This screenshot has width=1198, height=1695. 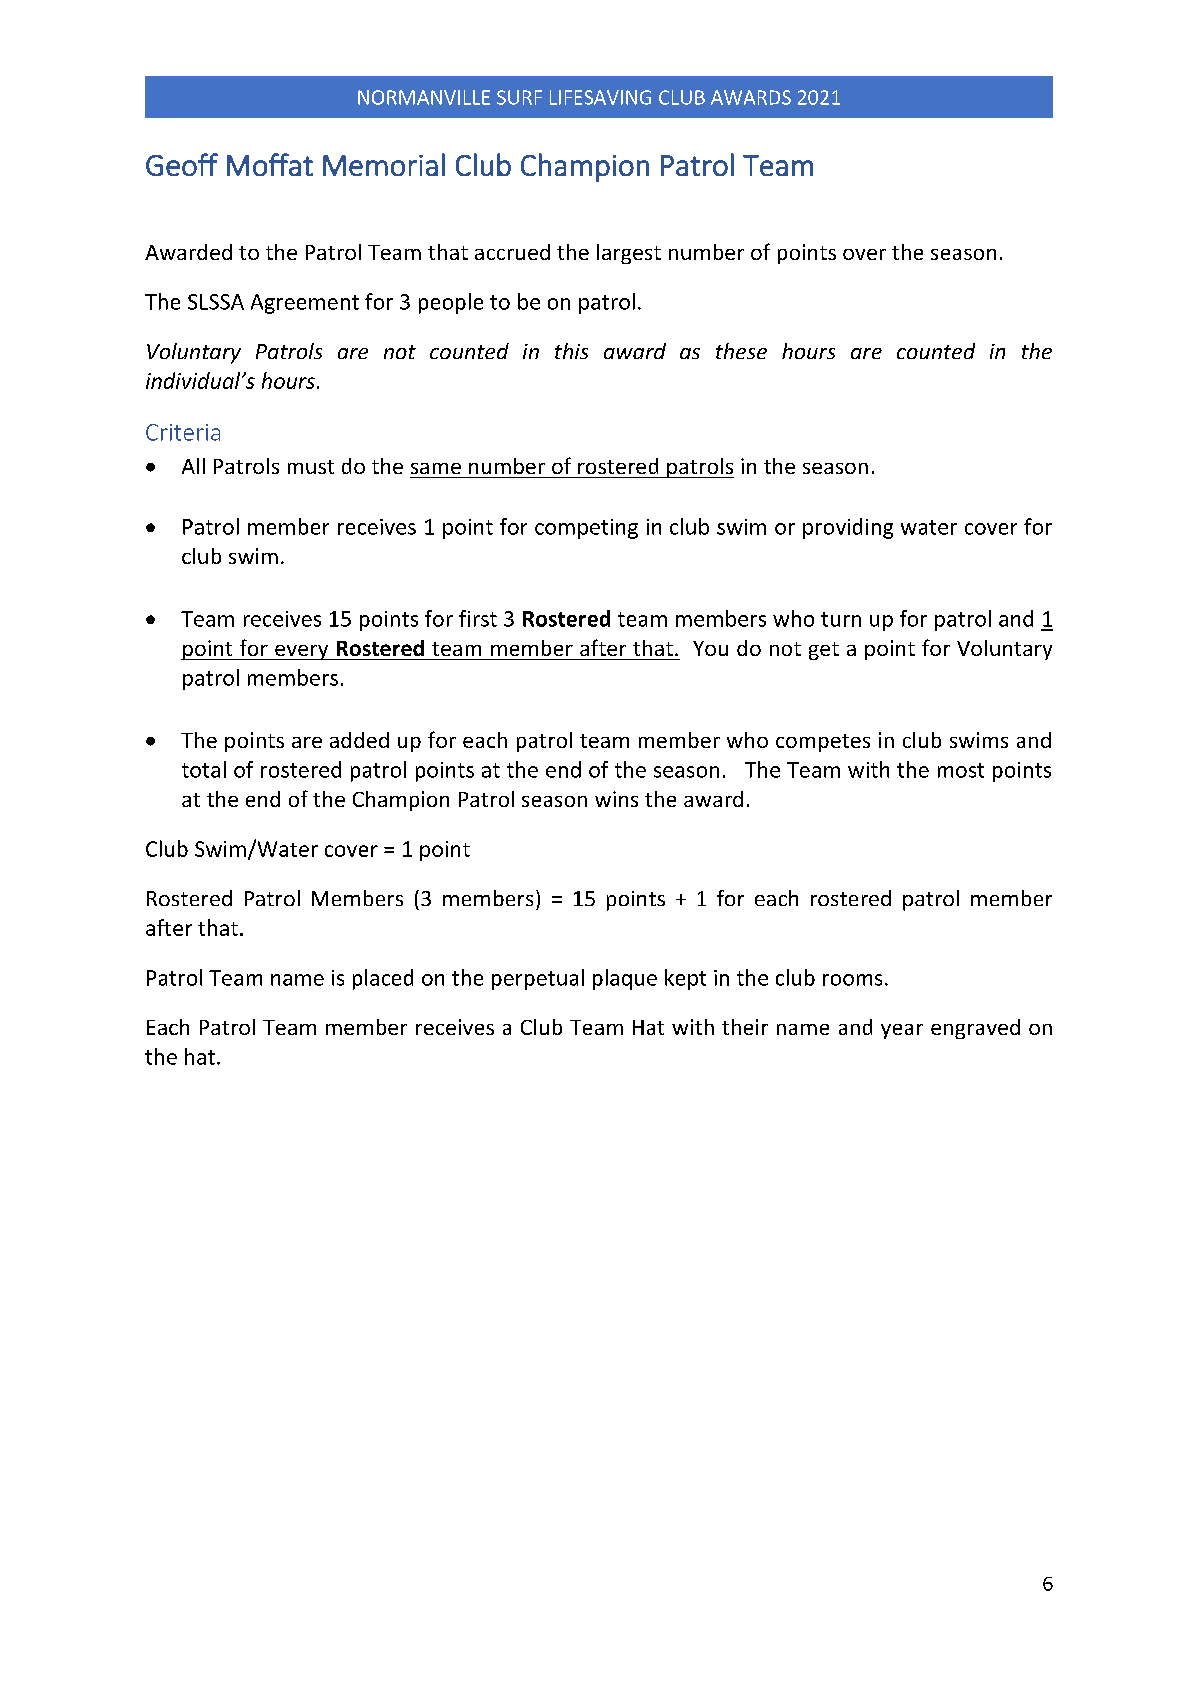 What do you see at coordinates (571, 351) in the screenshot?
I see `this` at bounding box center [571, 351].
